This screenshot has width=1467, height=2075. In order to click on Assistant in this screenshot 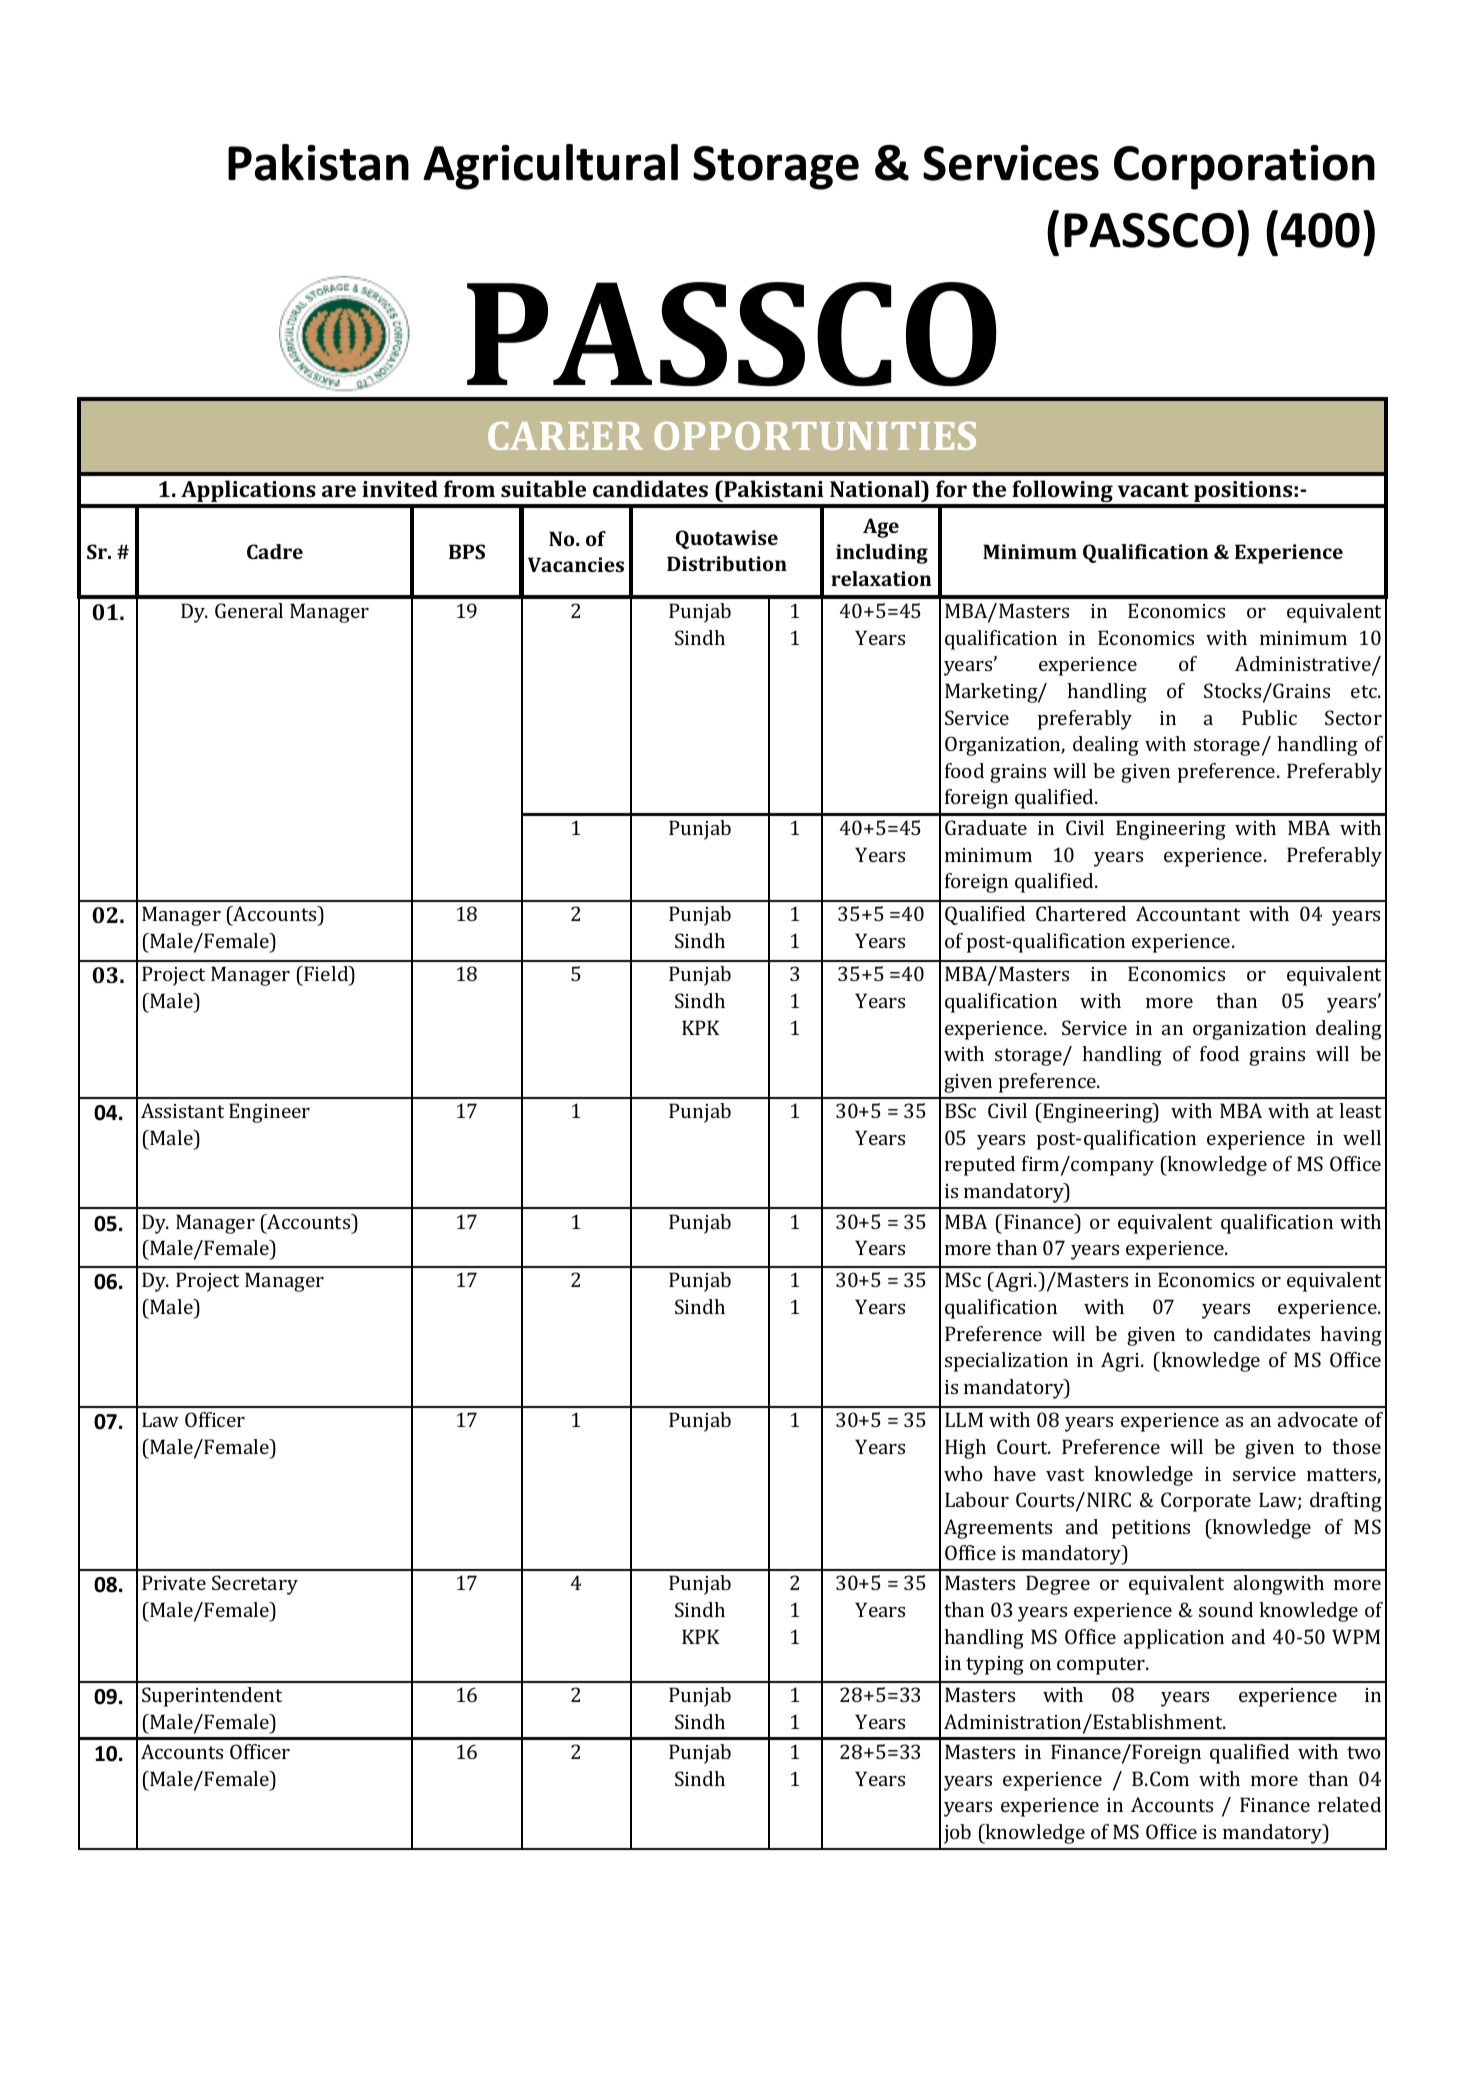, I will do `click(182, 1110)`.
